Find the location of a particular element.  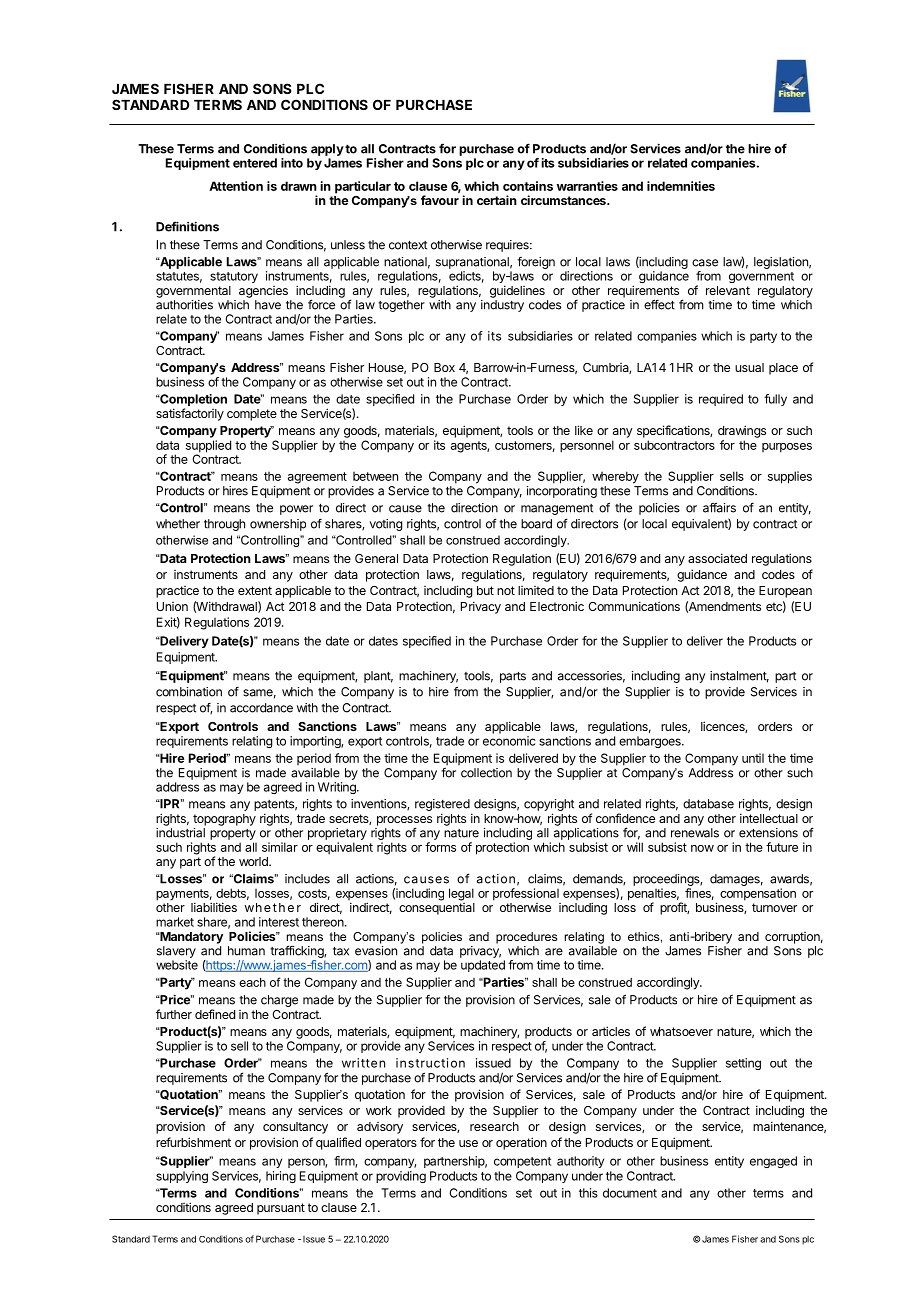

Attention is located at coordinates (236, 186).
